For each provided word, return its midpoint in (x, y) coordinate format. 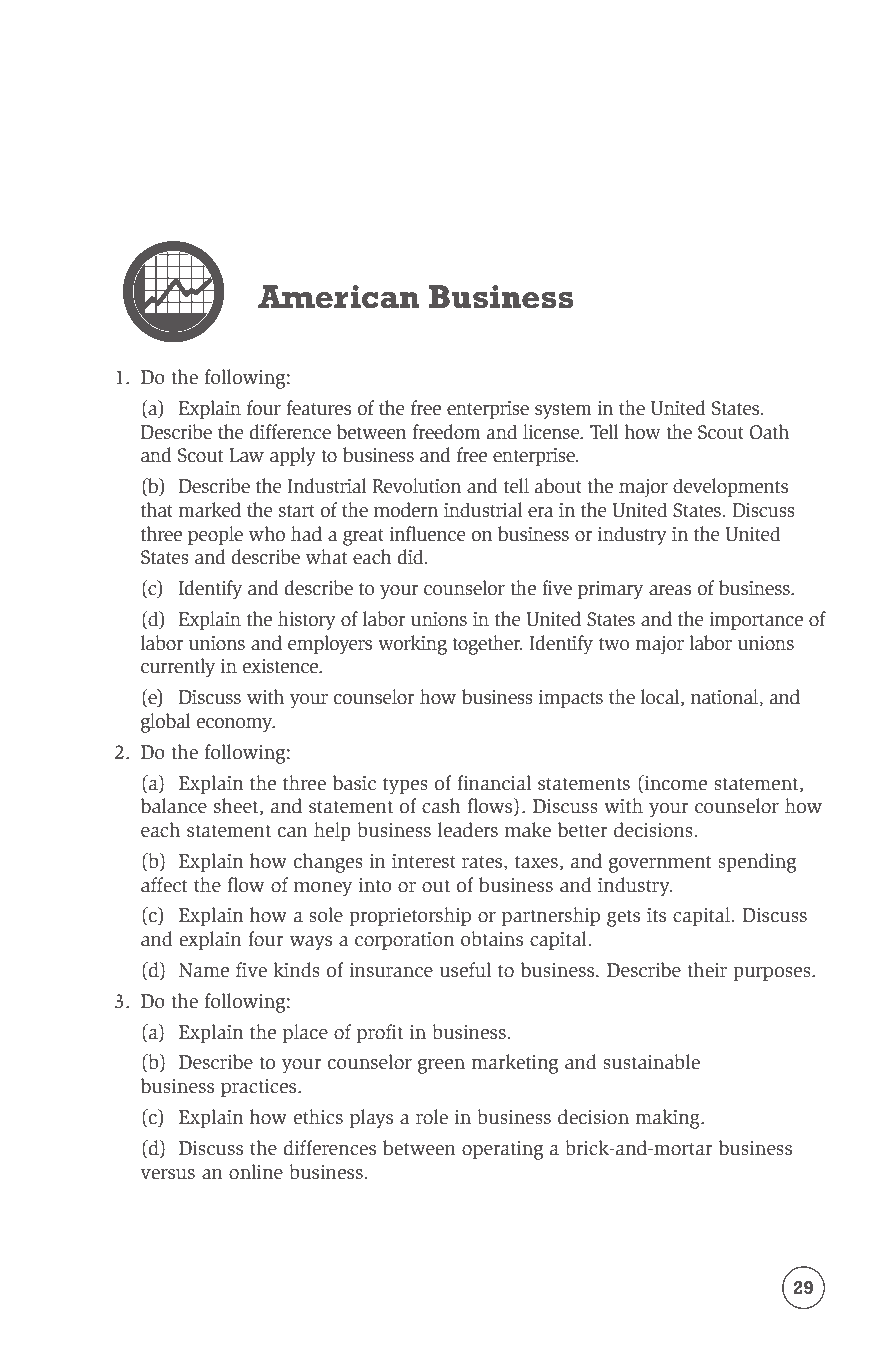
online (256, 1172)
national (725, 698)
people (215, 535)
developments (730, 487)
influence (427, 534)
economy (236, 725)
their (707, 970)
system (563, 411)
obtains (492, 939)
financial (494, 783)
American (339, 297)
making (669, 1119)
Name (204, 970)
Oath (769, 432)
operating (502, 1150)
